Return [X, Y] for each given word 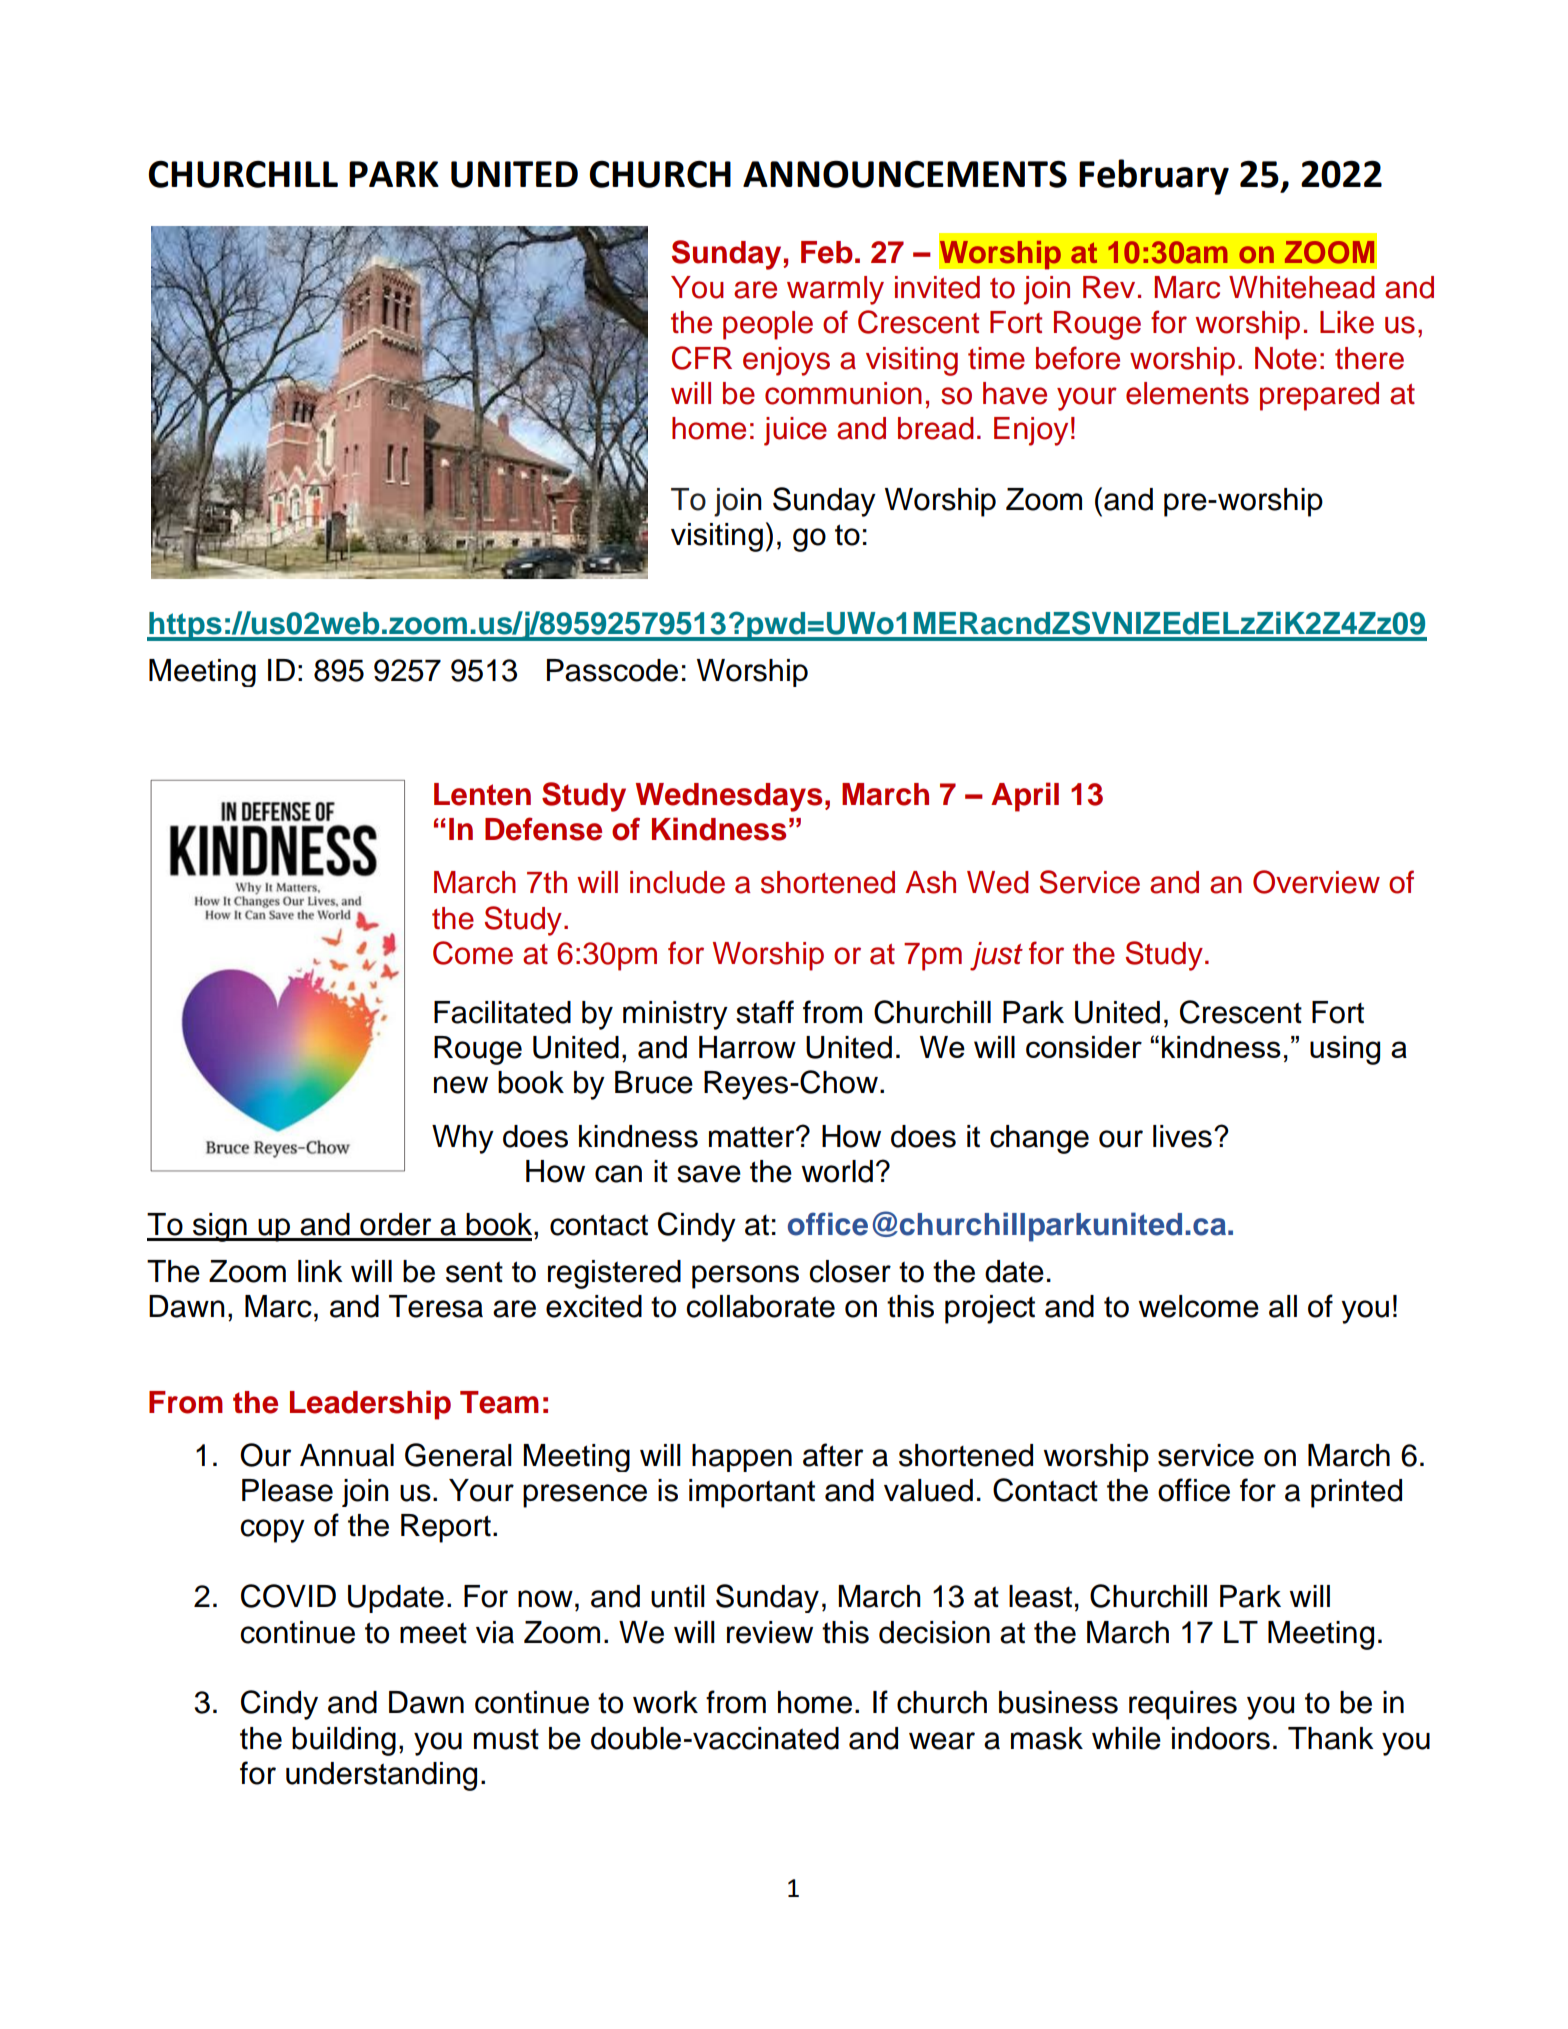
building [344, 1741]
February [1154, 177]
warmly [835, 290]
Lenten [482, 794]
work [665, 1702]
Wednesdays [729, 797]
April [1025, 797]
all [1283, 1306]
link [320, 1271]
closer [850, 1271]
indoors [1221, 1738]
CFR [702, 358]
